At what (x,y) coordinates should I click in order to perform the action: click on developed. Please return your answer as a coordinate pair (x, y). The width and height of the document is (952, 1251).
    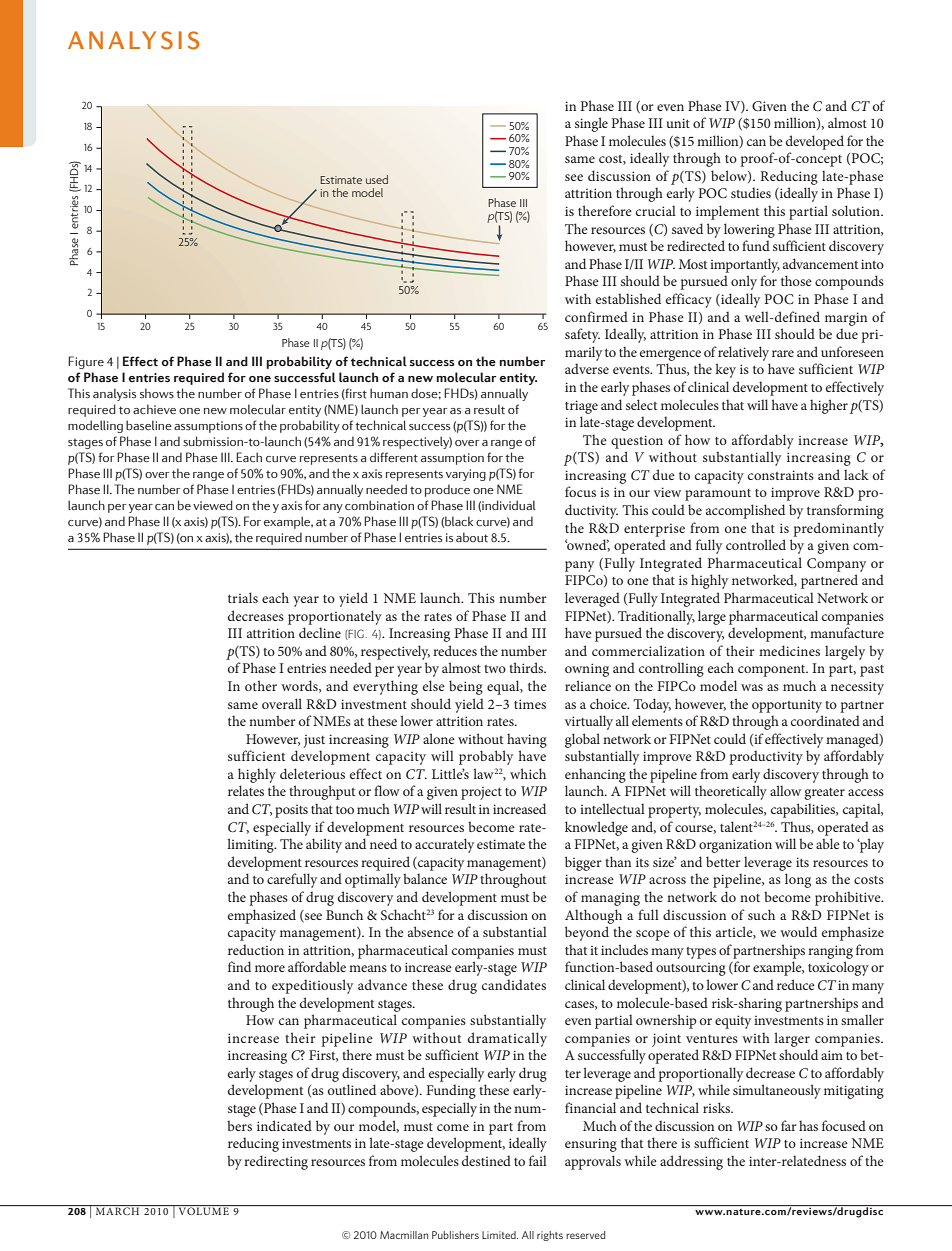
    Looking at the image, I should click on (815, 142).
